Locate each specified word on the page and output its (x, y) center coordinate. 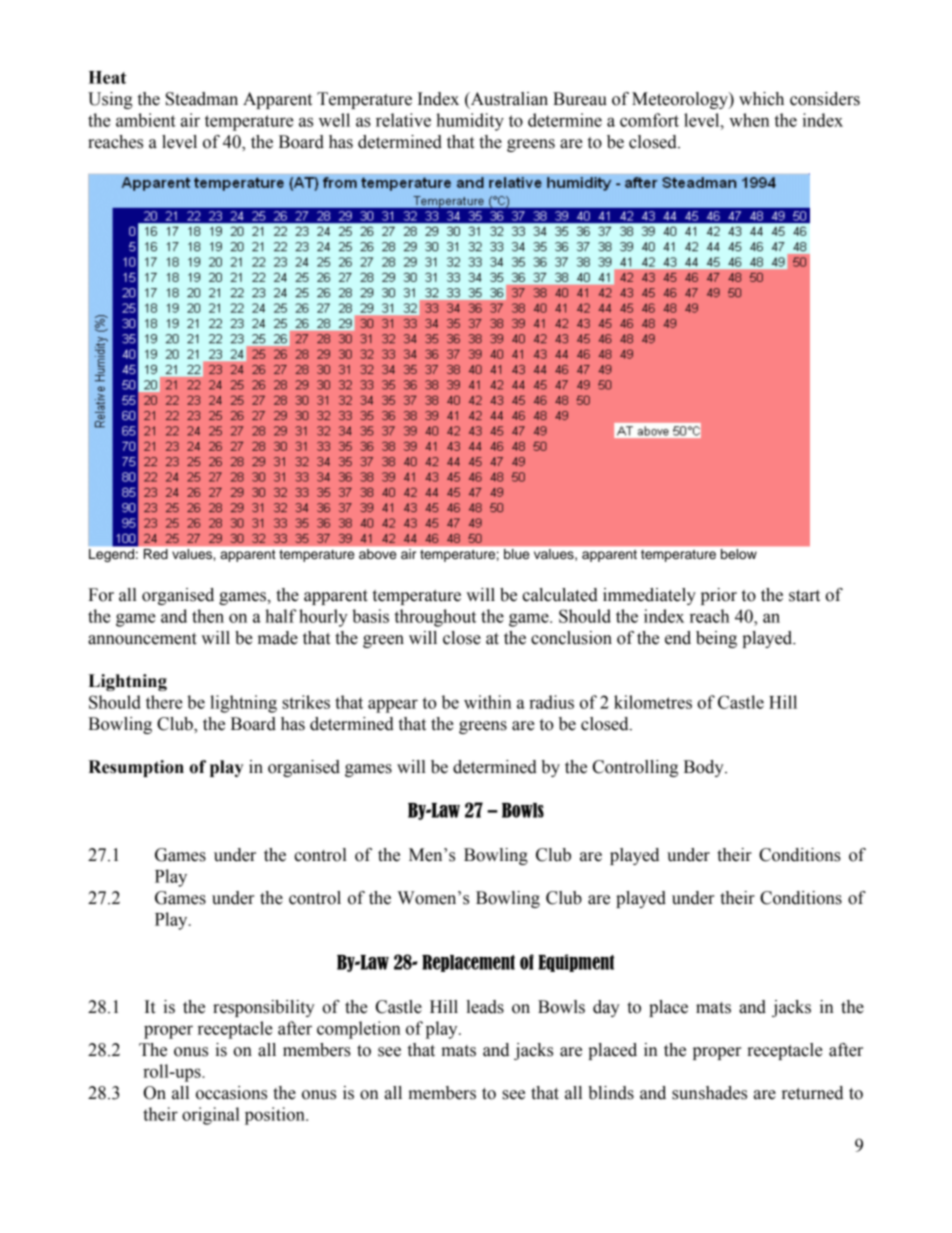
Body (705, 768)
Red (156, 554)
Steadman (202, 99)
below (739, 554)
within (488, 702)
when (749, 120)
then (208, 616)
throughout (435, 618)
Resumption (136, 768)
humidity (470, 122)
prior (719, 596)
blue (516, 554)
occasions (231, 1093)
